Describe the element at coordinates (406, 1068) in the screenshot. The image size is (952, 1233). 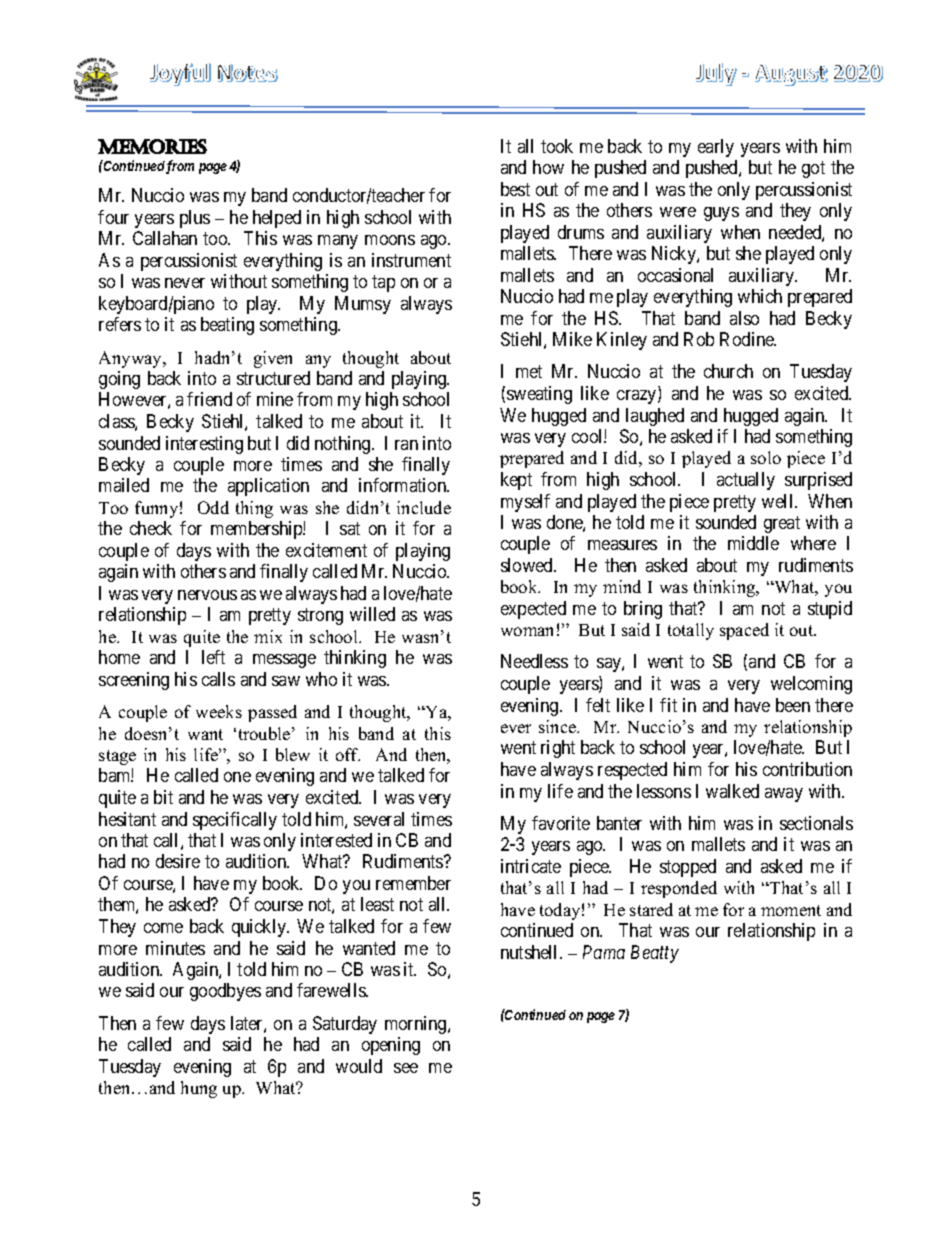
I see `see` at that location.
